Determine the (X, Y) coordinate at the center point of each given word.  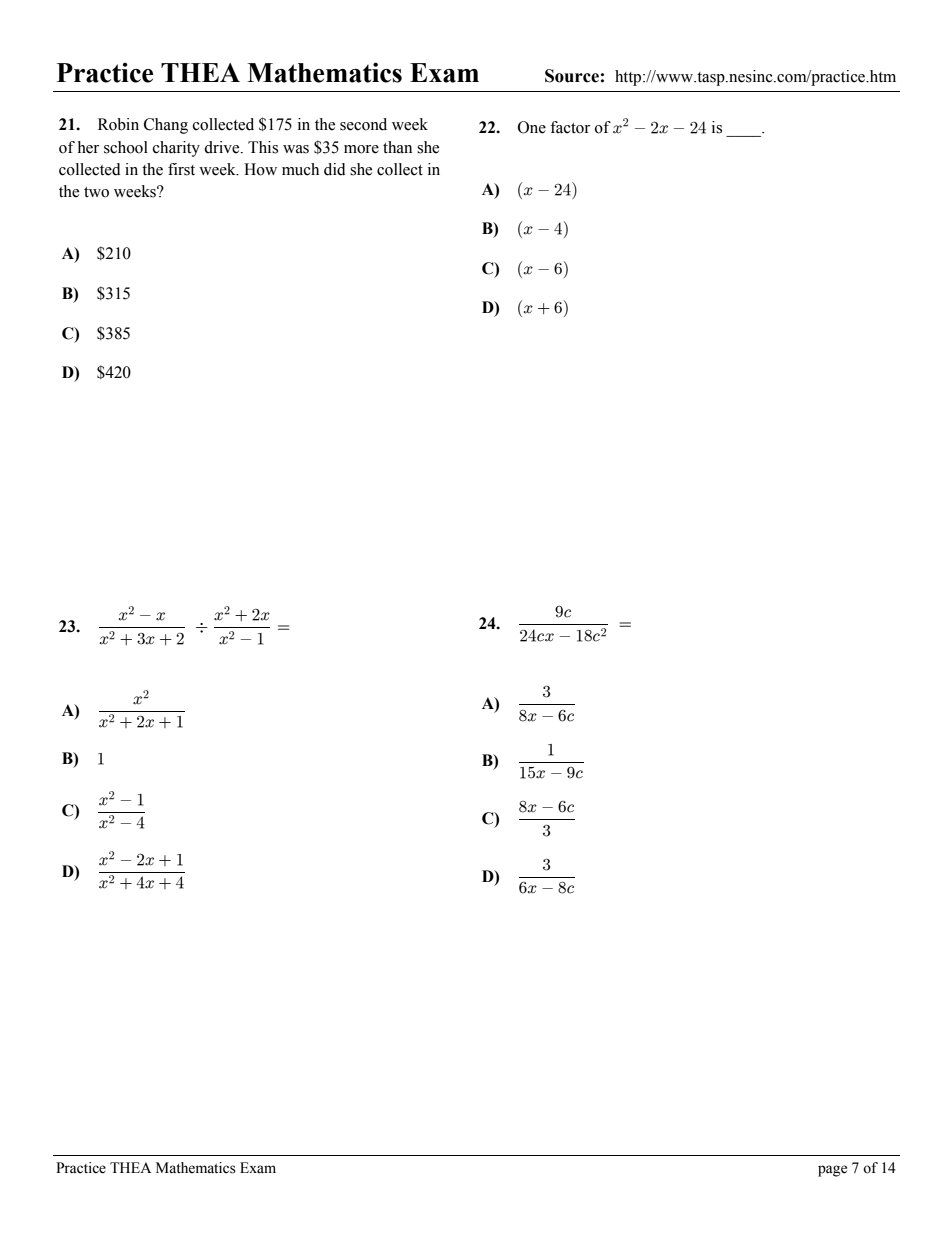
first (181, 169)
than (397, 147)
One (532, 127)
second (363, 124)
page (832, 1171)
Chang (166, 126)
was (296, 149)
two (96, 192)
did (335, 169)
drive (223, 147)
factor (570, 127)
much (300, 169)
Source (572, 76)
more (361, 149)
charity (176, 149)
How (260, 169)
